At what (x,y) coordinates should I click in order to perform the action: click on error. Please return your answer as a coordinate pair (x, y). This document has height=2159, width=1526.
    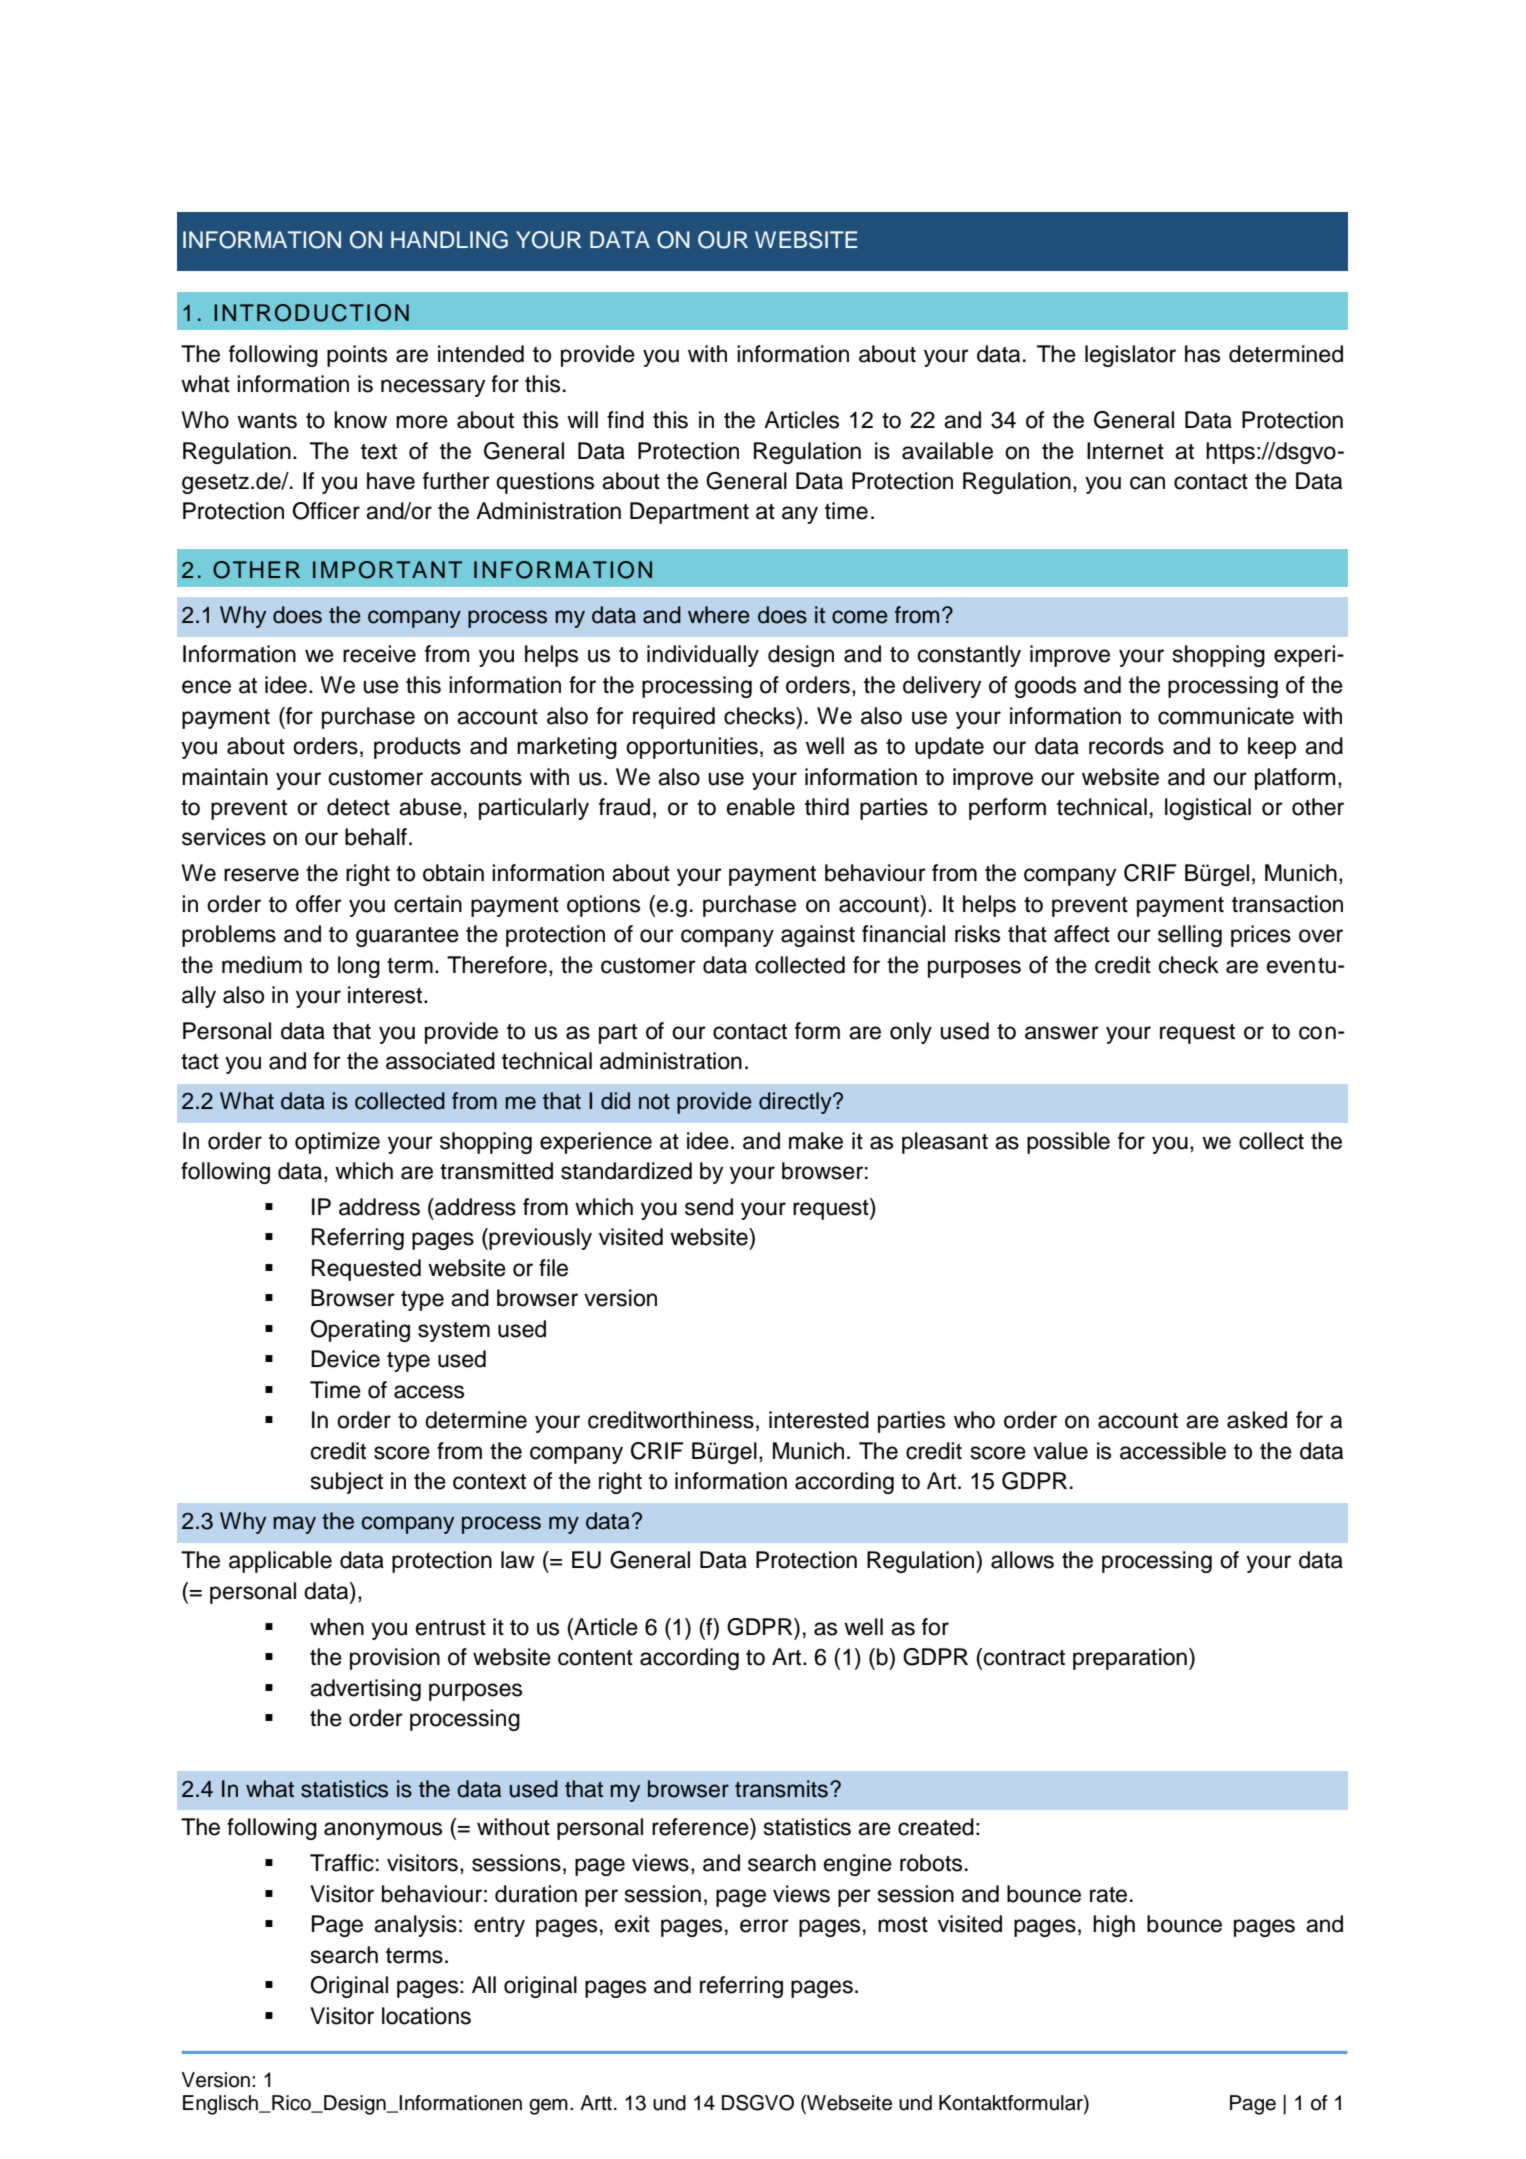
    Looking at the image, I should click on (764, 1926).
